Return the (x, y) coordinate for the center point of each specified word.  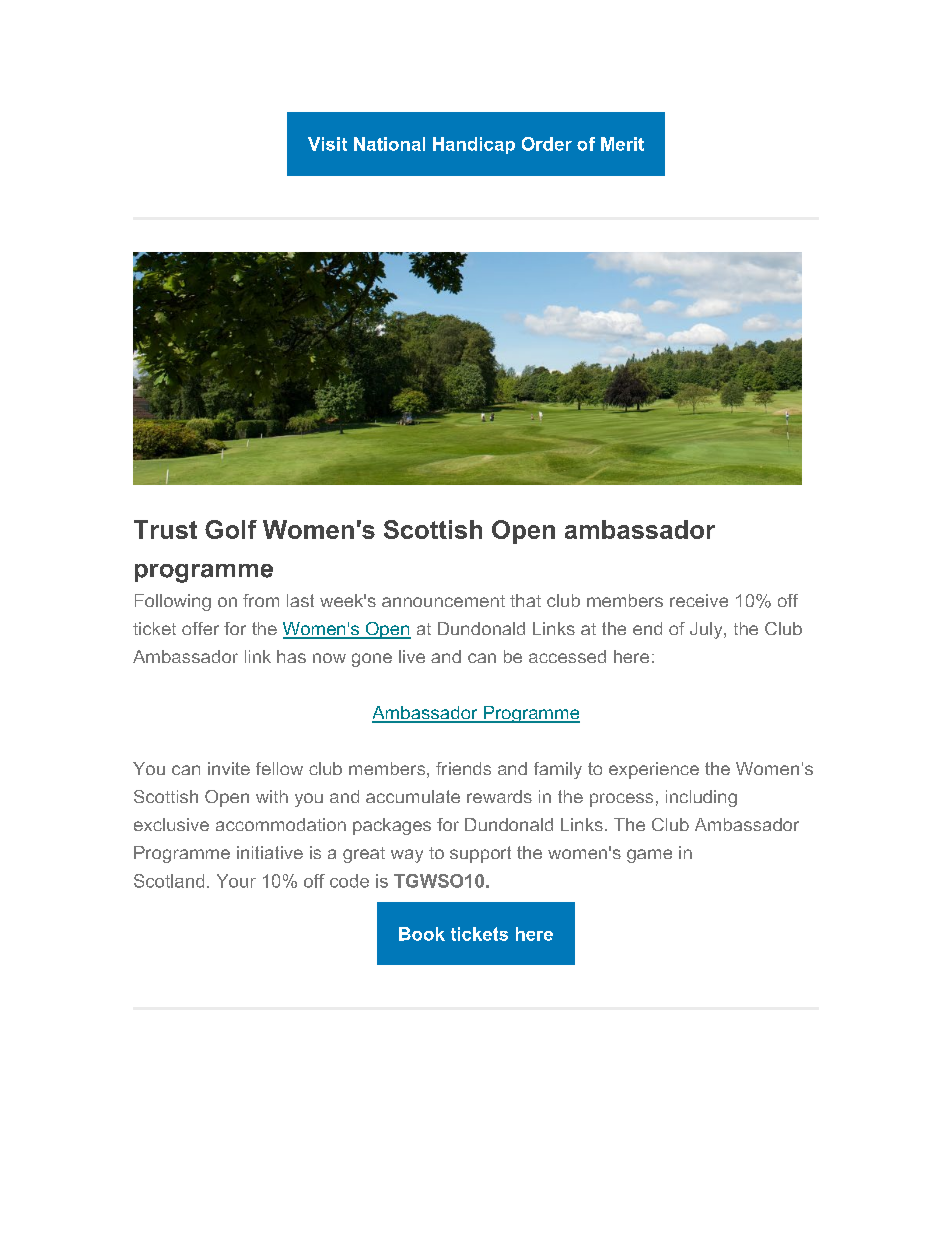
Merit (622, 144)
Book (422, 934)
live (412, 656)
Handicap (474, 145)
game (649, 856)
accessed (567, 656)
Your (236, 881)
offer (200, 628)
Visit (327, 144)
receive (699, 600)
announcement (443, 601)
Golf (231, 529)
